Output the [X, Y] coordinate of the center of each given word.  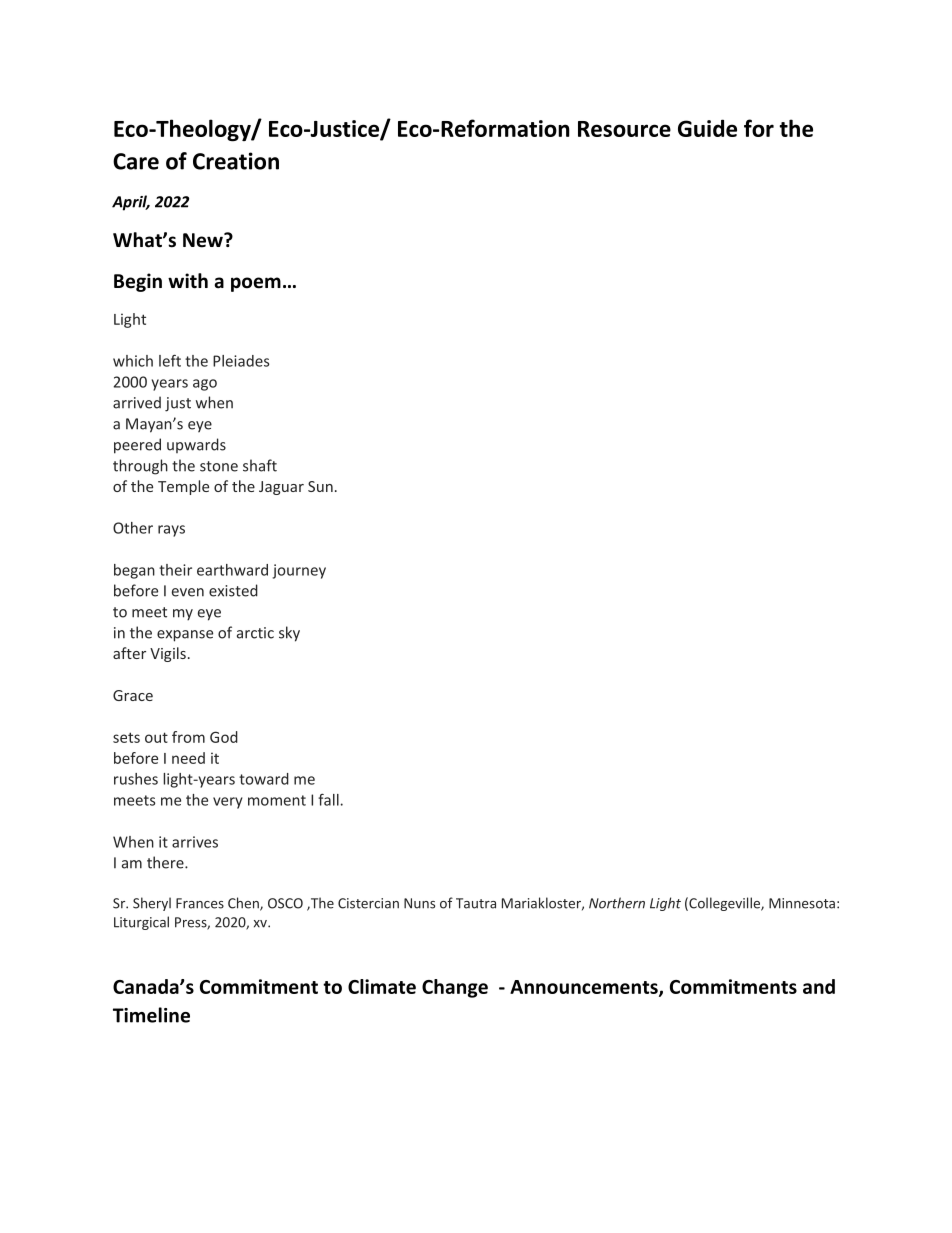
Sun [320, 486]
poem [256, 284]
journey [299, 571]
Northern [617, 903]
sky [289, 634]
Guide [707, 128]
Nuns [419, 903]
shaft [260, 465]
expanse [185, 636]
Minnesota [802, 903]
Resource [624, 129]
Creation [236, 161]
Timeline [151, 1015]
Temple [183, 487]
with [188, 280]
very [228, 803]
